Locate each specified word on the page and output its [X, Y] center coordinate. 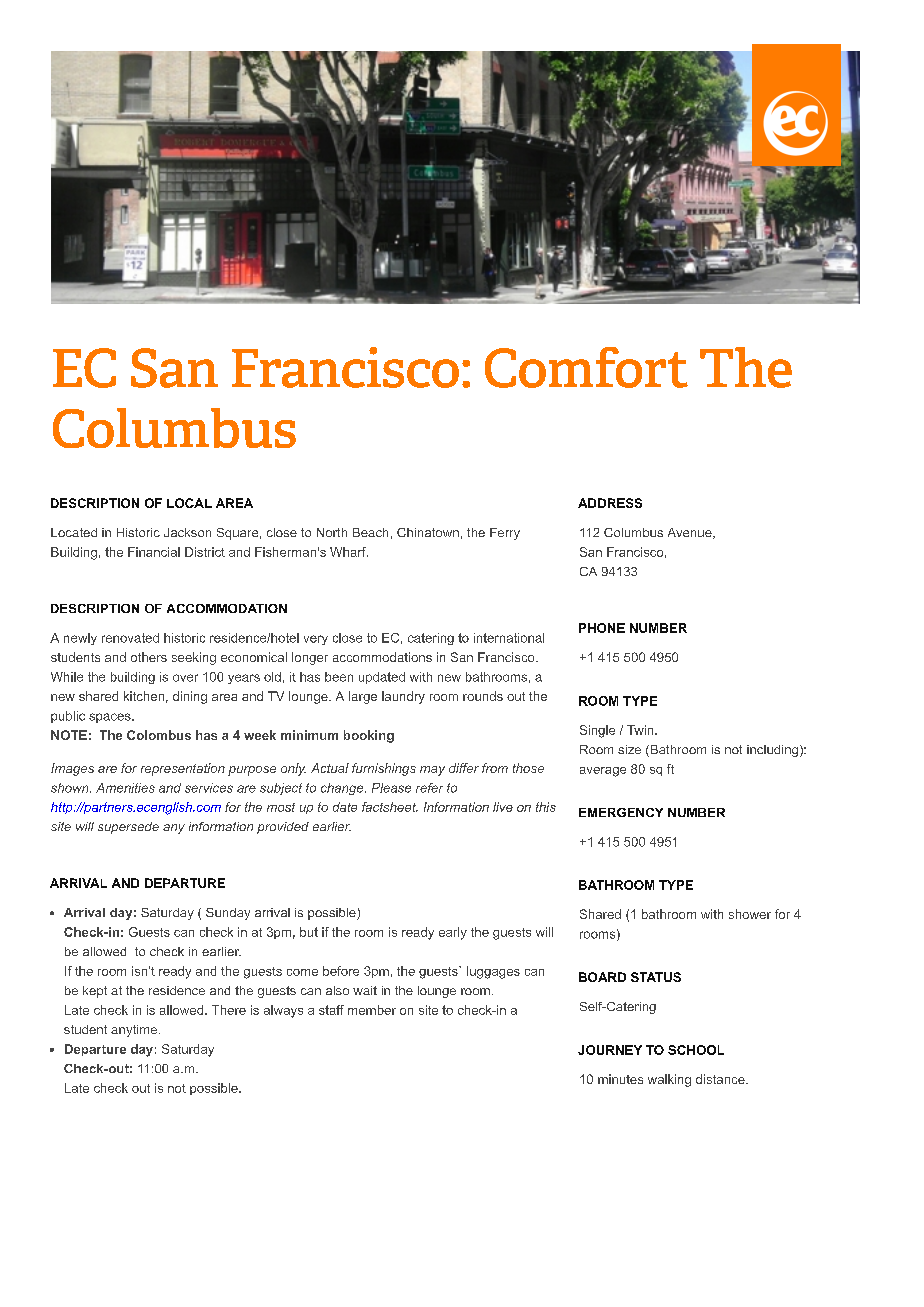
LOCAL [189, 503]
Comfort [586, 367]
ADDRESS [610, 503]
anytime [134, 1031]
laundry [403, 697]
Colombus [159, 735]
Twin [641, 730]
